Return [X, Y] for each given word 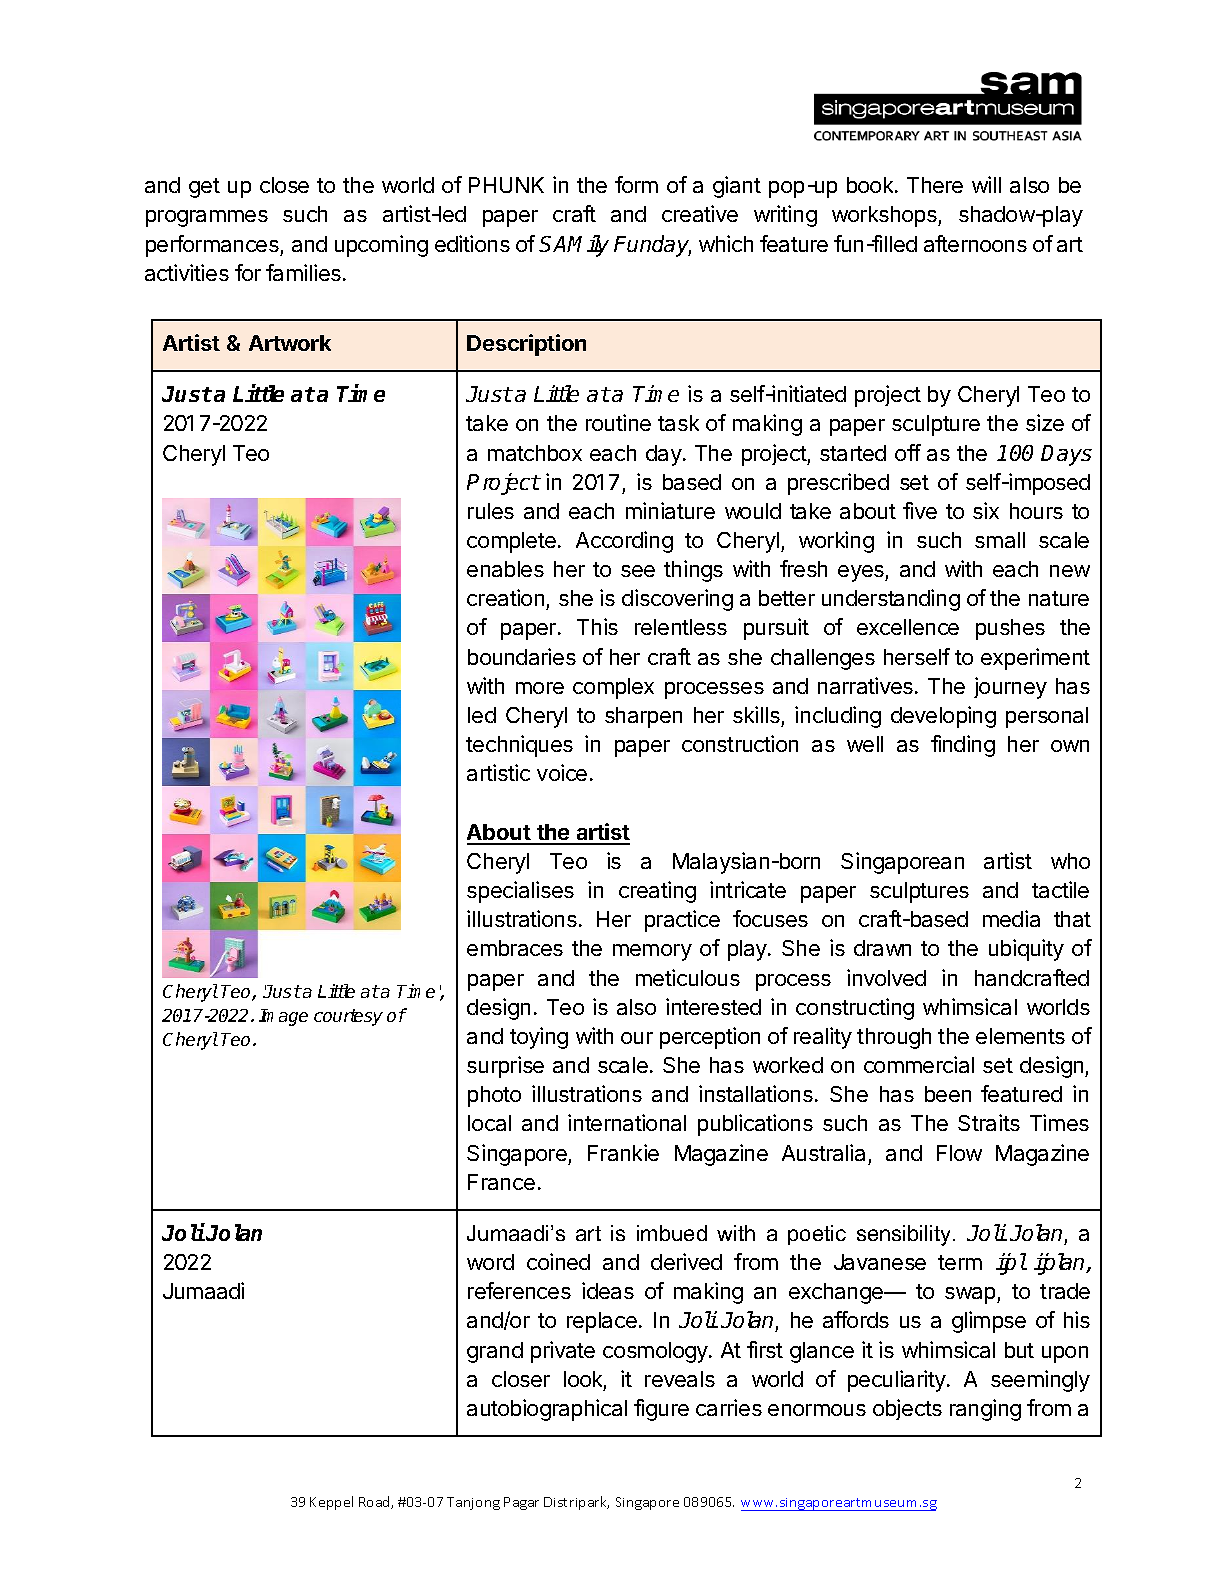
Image [283, 1017]
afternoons [975, 243]
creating [657, 892]
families [305, 272]
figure [661, 1410]
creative [700, 213]
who [1070, 861]
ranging [985, 1410]
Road [375, 1502]
